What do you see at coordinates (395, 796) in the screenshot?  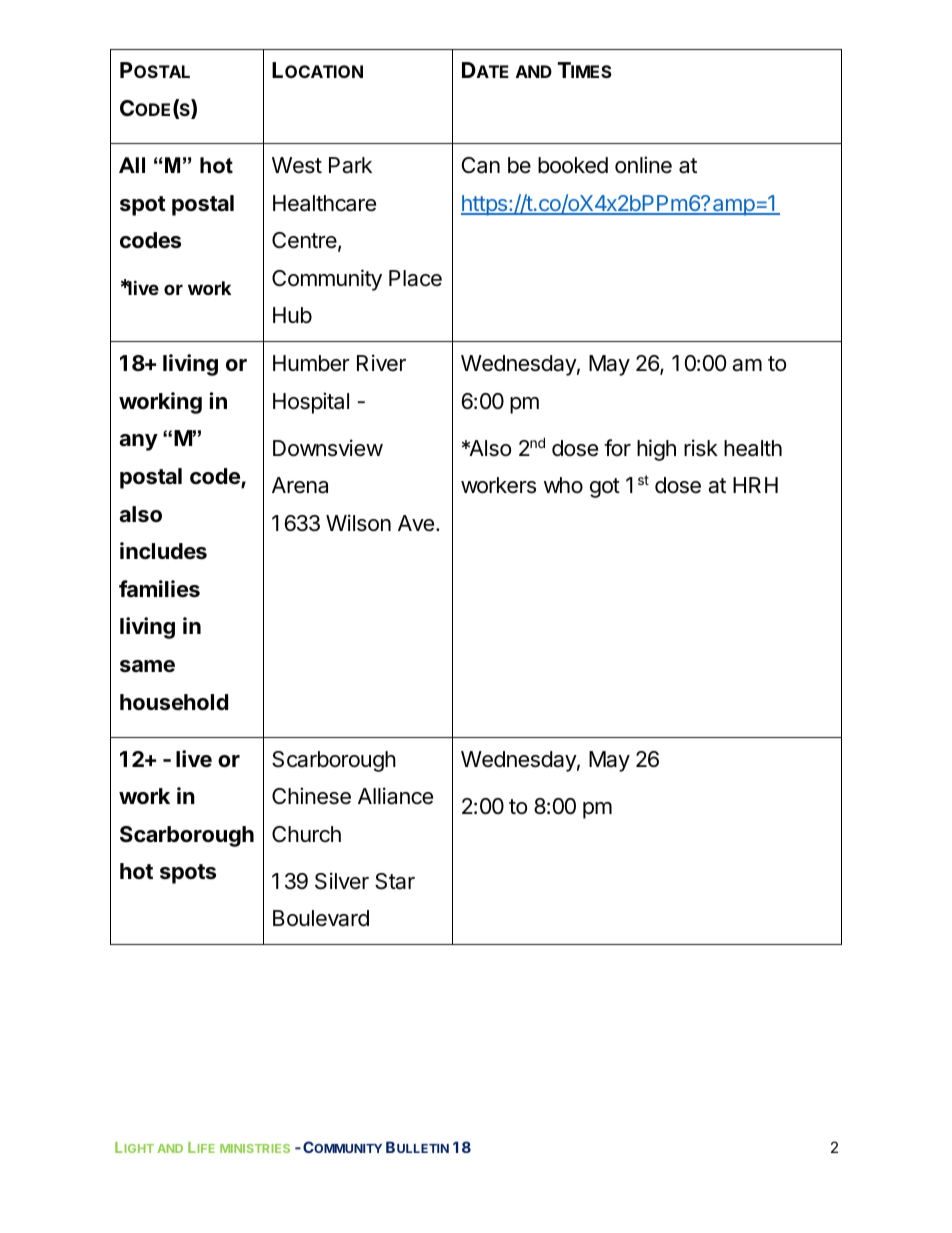 I see `Alliance` at bounding box center [395, 796].
